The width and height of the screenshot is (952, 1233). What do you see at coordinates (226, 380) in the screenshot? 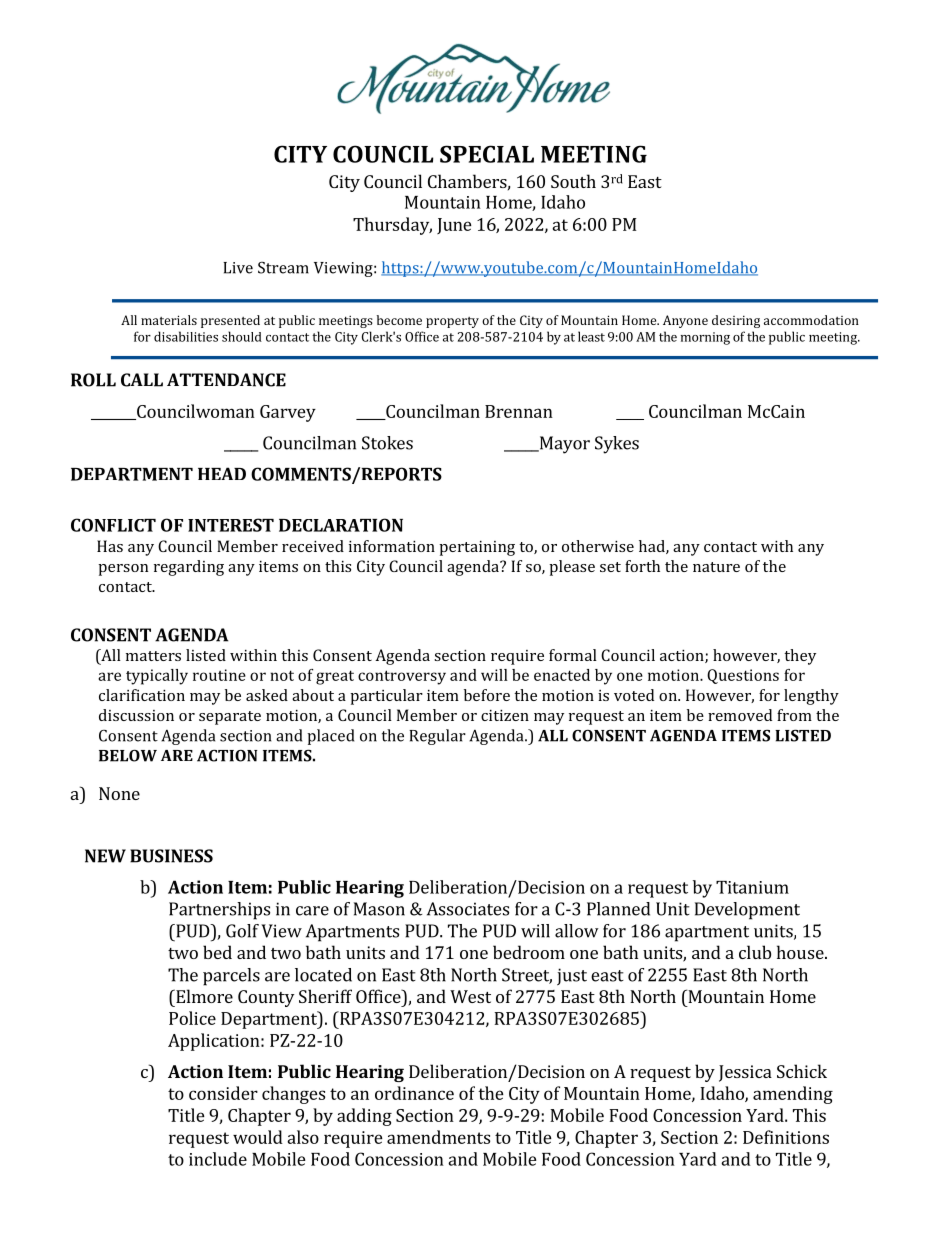
I see `ATTENDANCE` at bounding box center [226, 380].
